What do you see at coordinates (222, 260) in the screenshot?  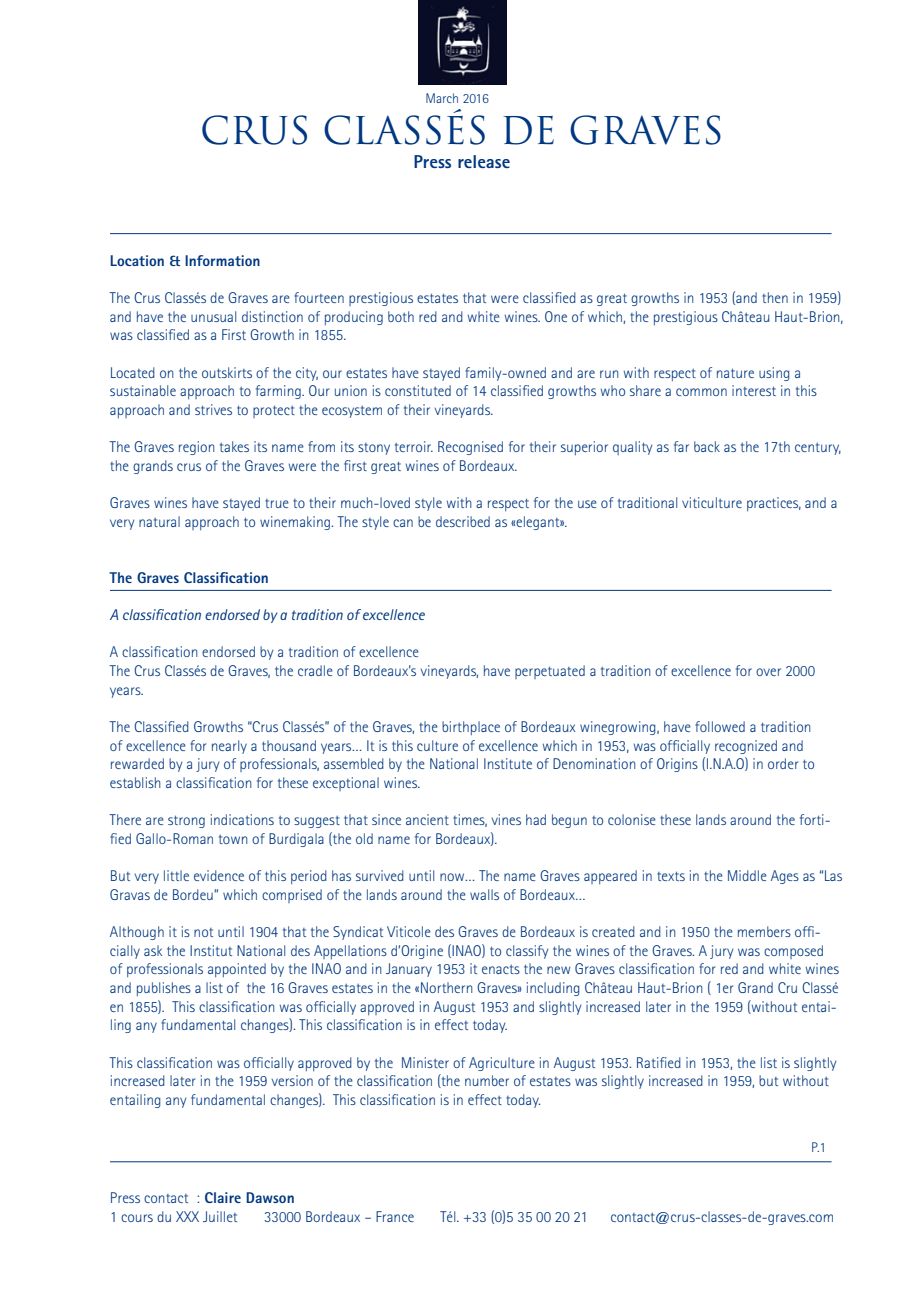 I see `Information` at bounding box center [222, 260].
